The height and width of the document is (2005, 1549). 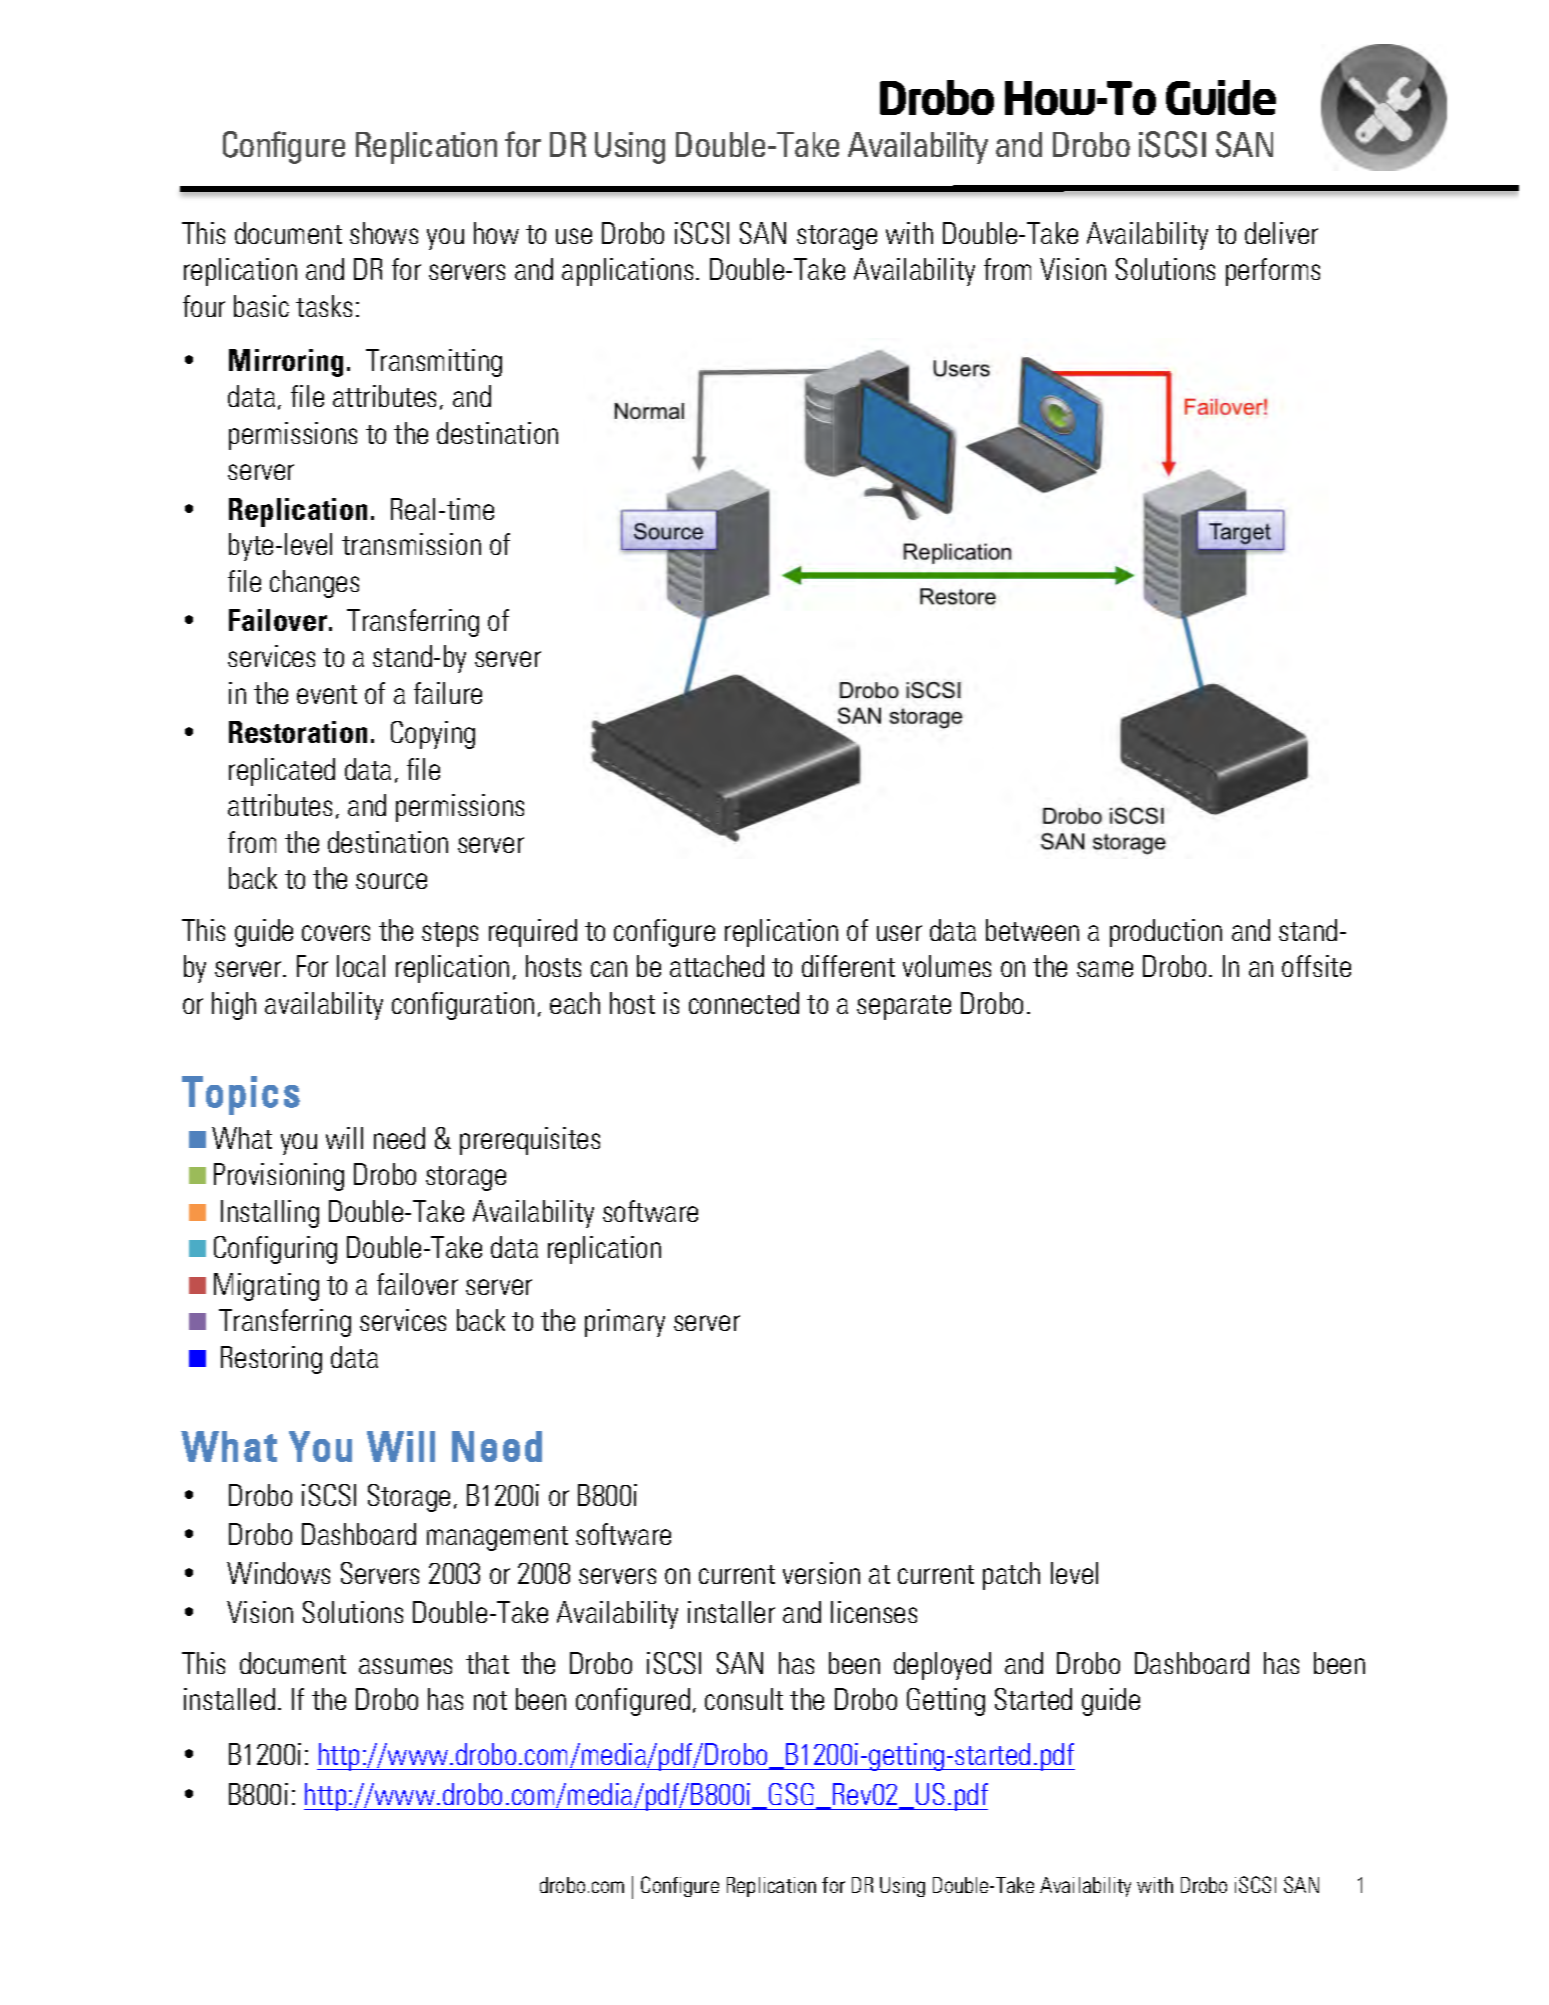 What do you see at coordinates (899, 933) in the document?
I see `user` at bounding box center [899, 933].
